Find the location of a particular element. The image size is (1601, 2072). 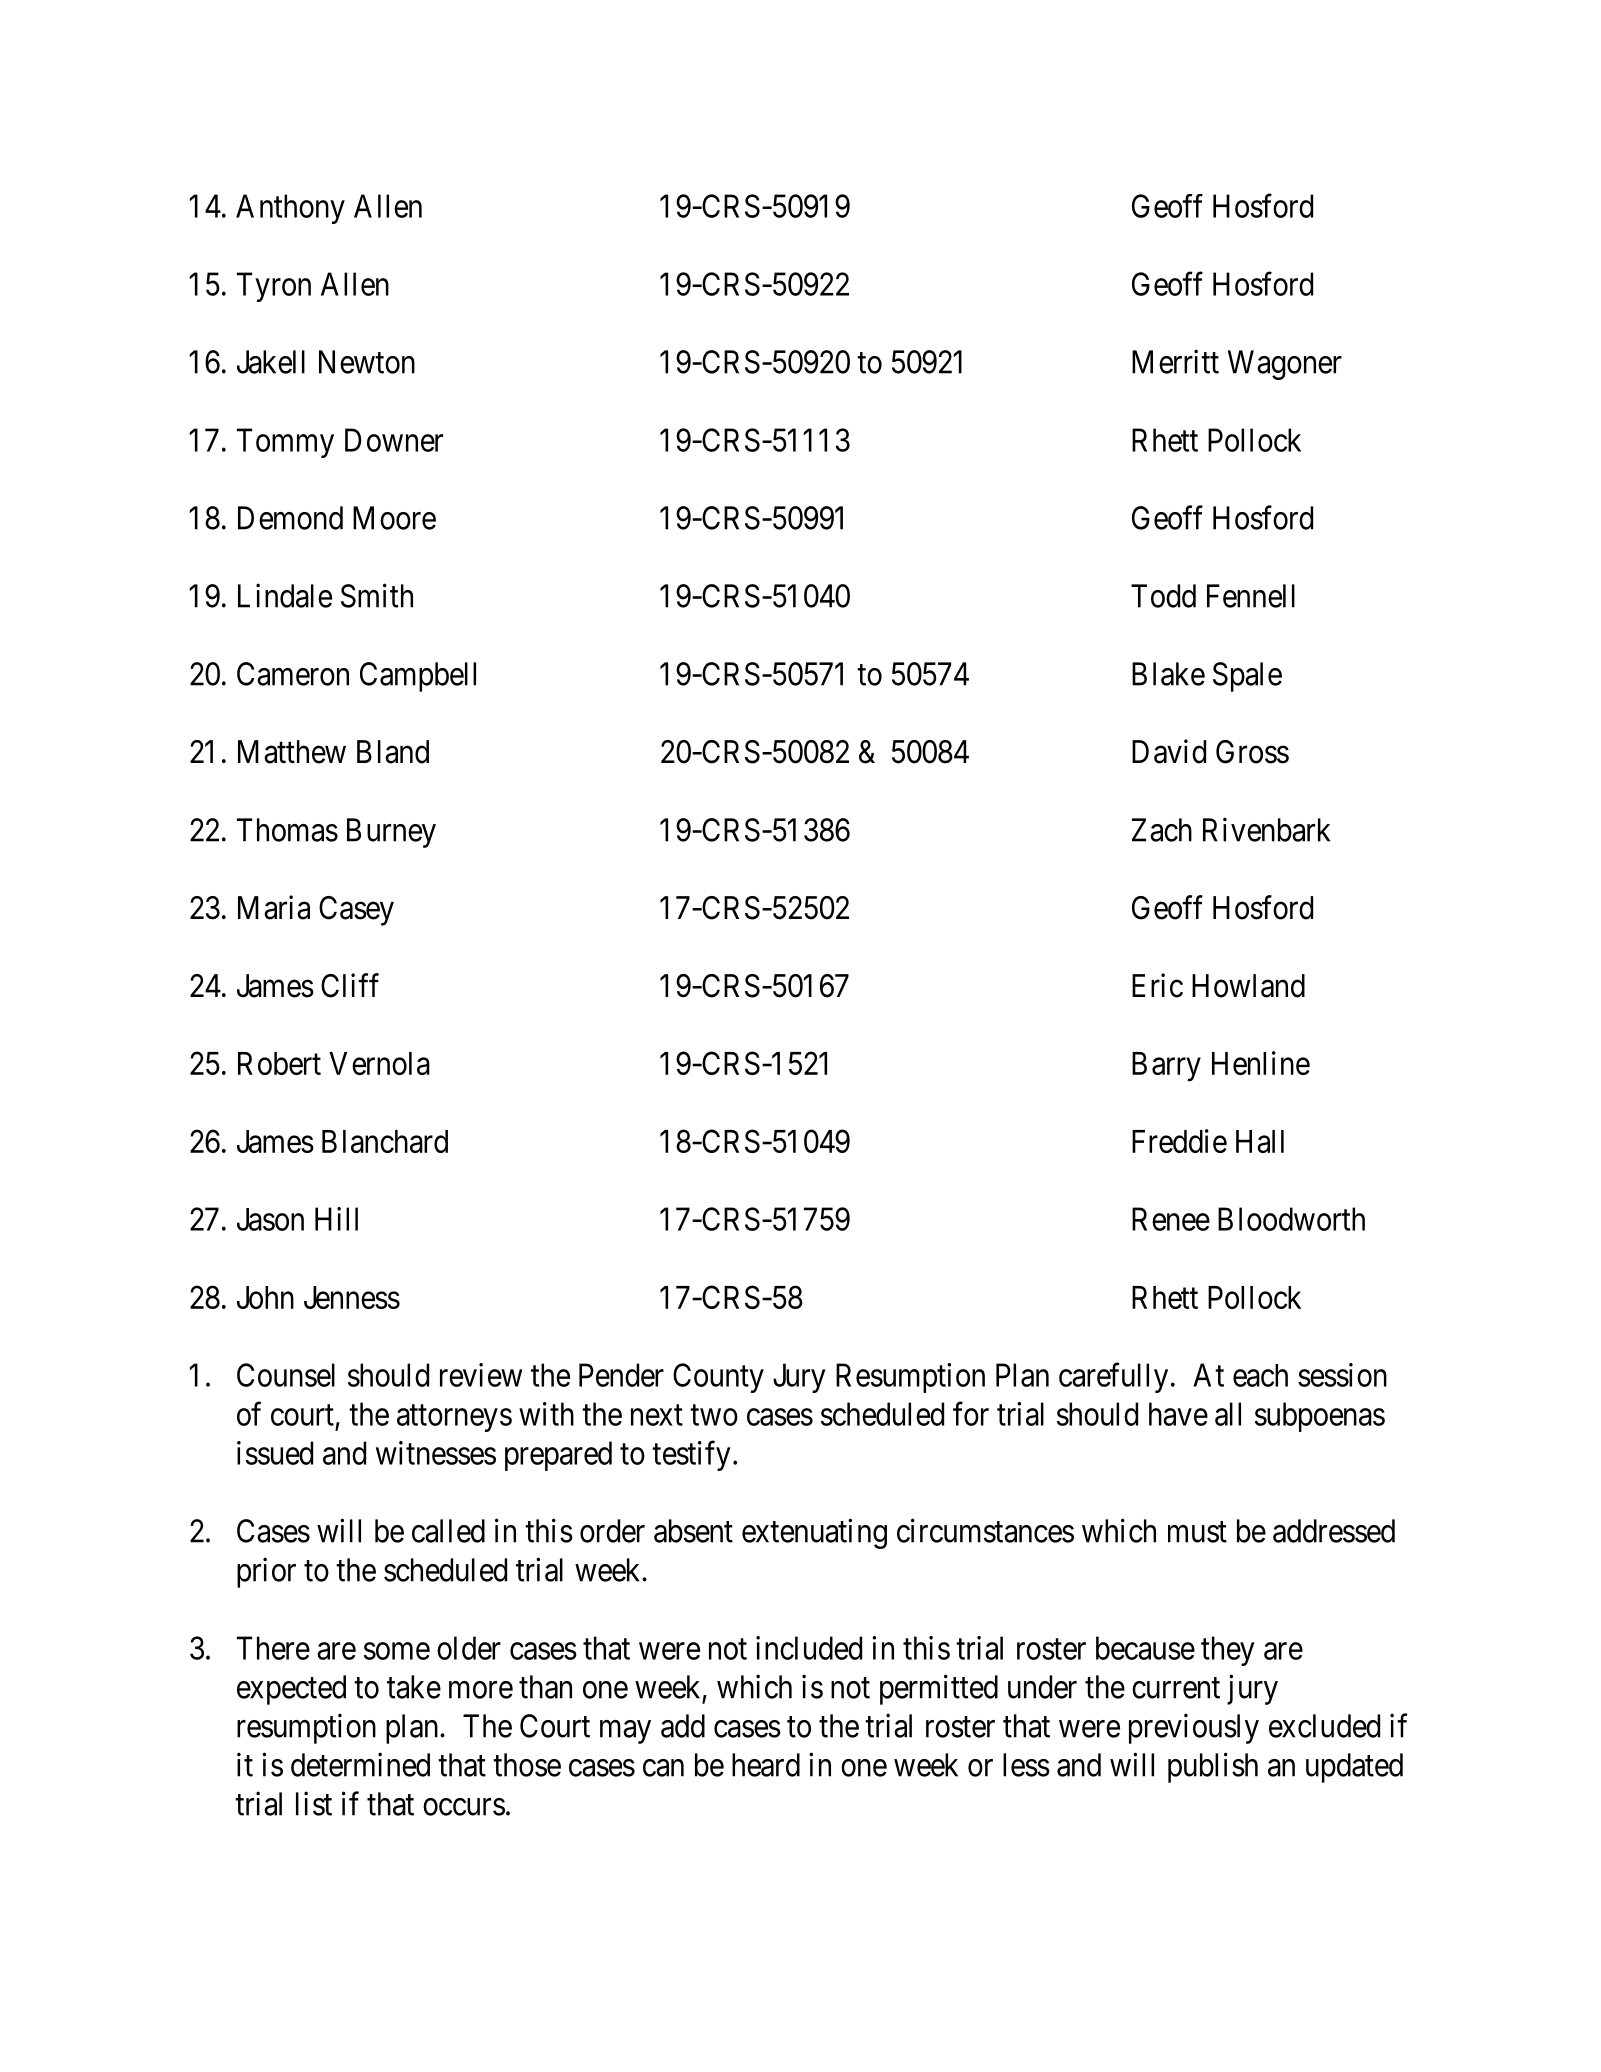

Casey is located at coordinates (356, 911).
